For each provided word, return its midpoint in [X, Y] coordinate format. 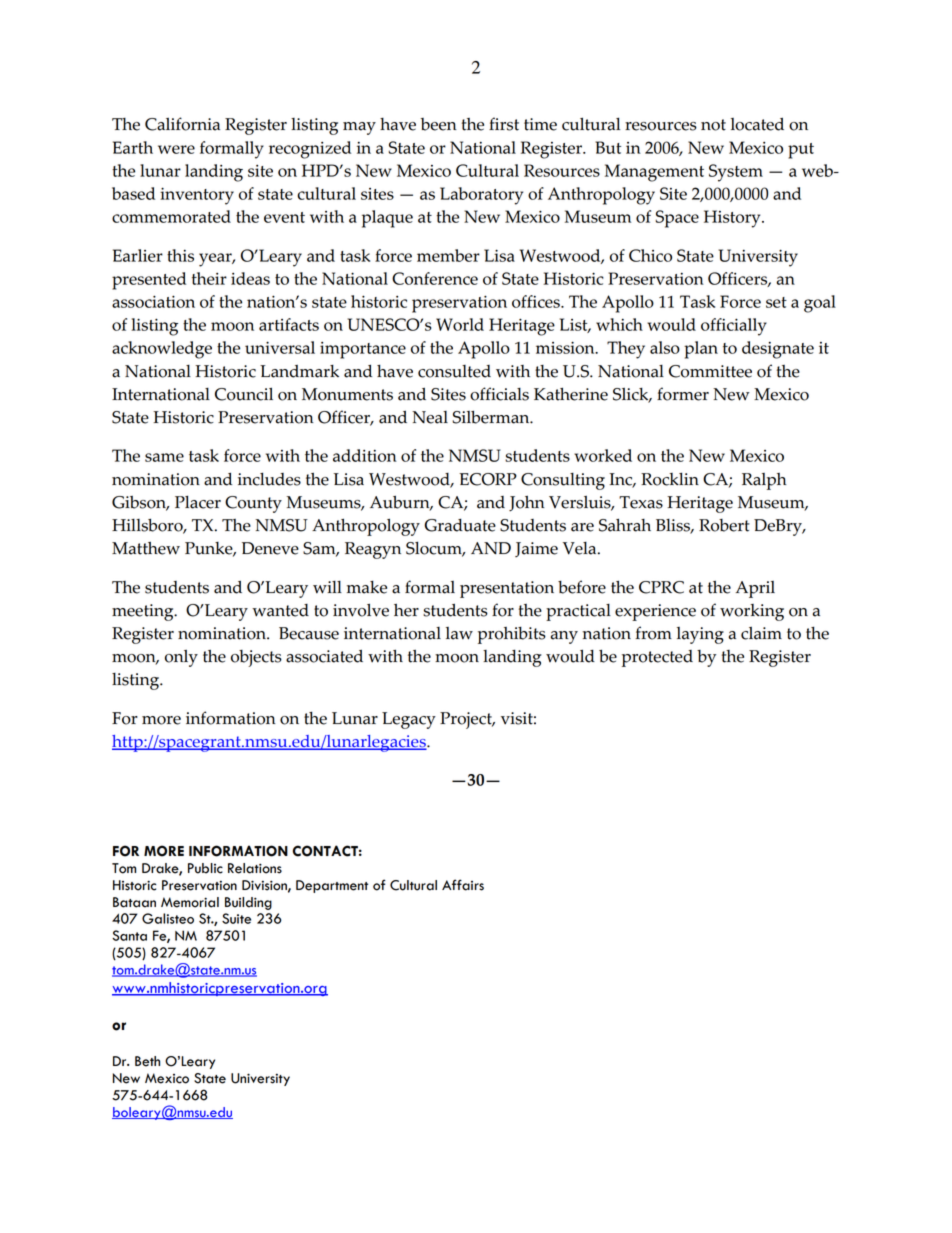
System [736, 173]
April [755, 589]
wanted [280, 610]
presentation [507, 589]
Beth [147, 1061]
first [504, 124]
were [176, 149]
